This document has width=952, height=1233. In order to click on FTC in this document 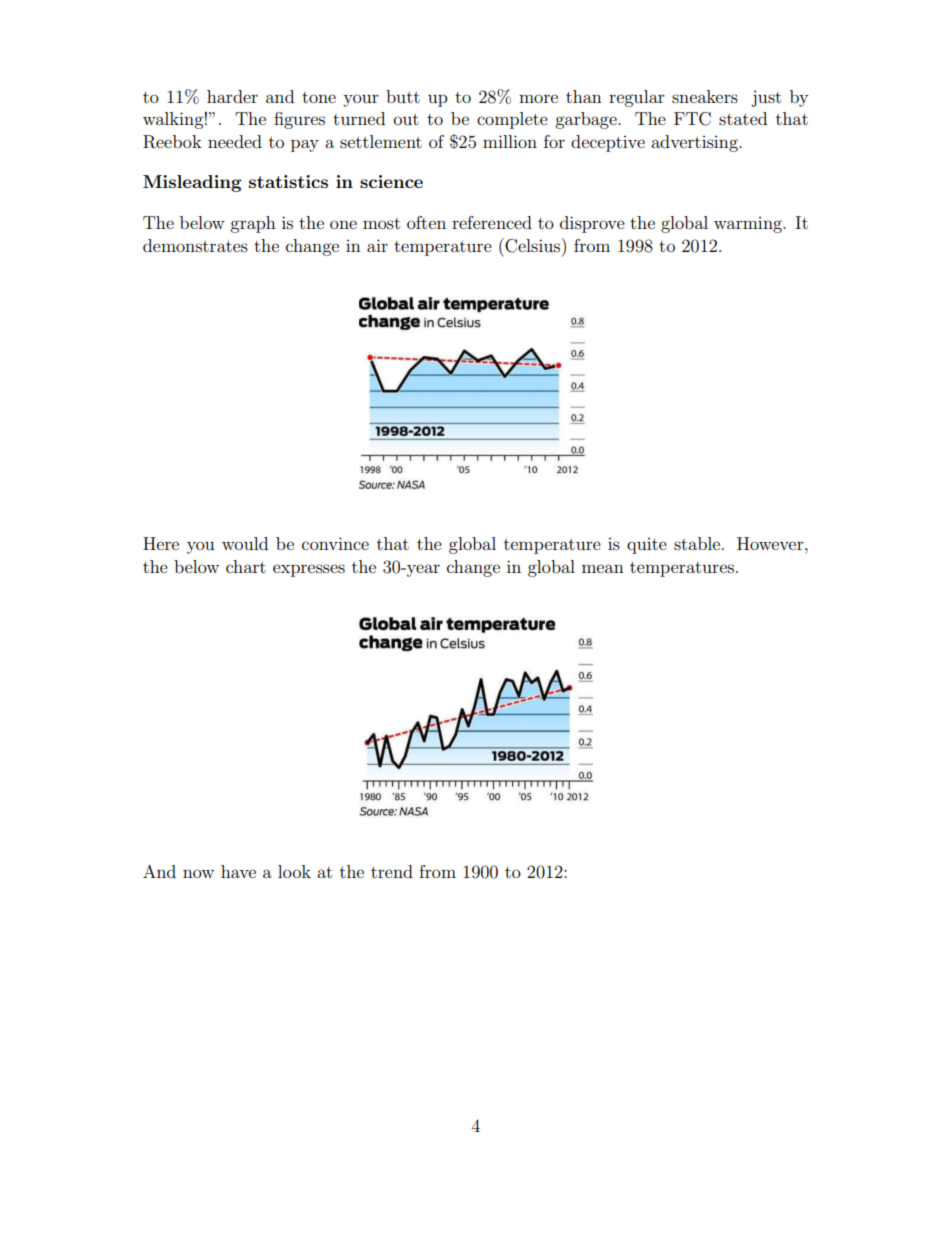, I will do `click(692, 119)`.
